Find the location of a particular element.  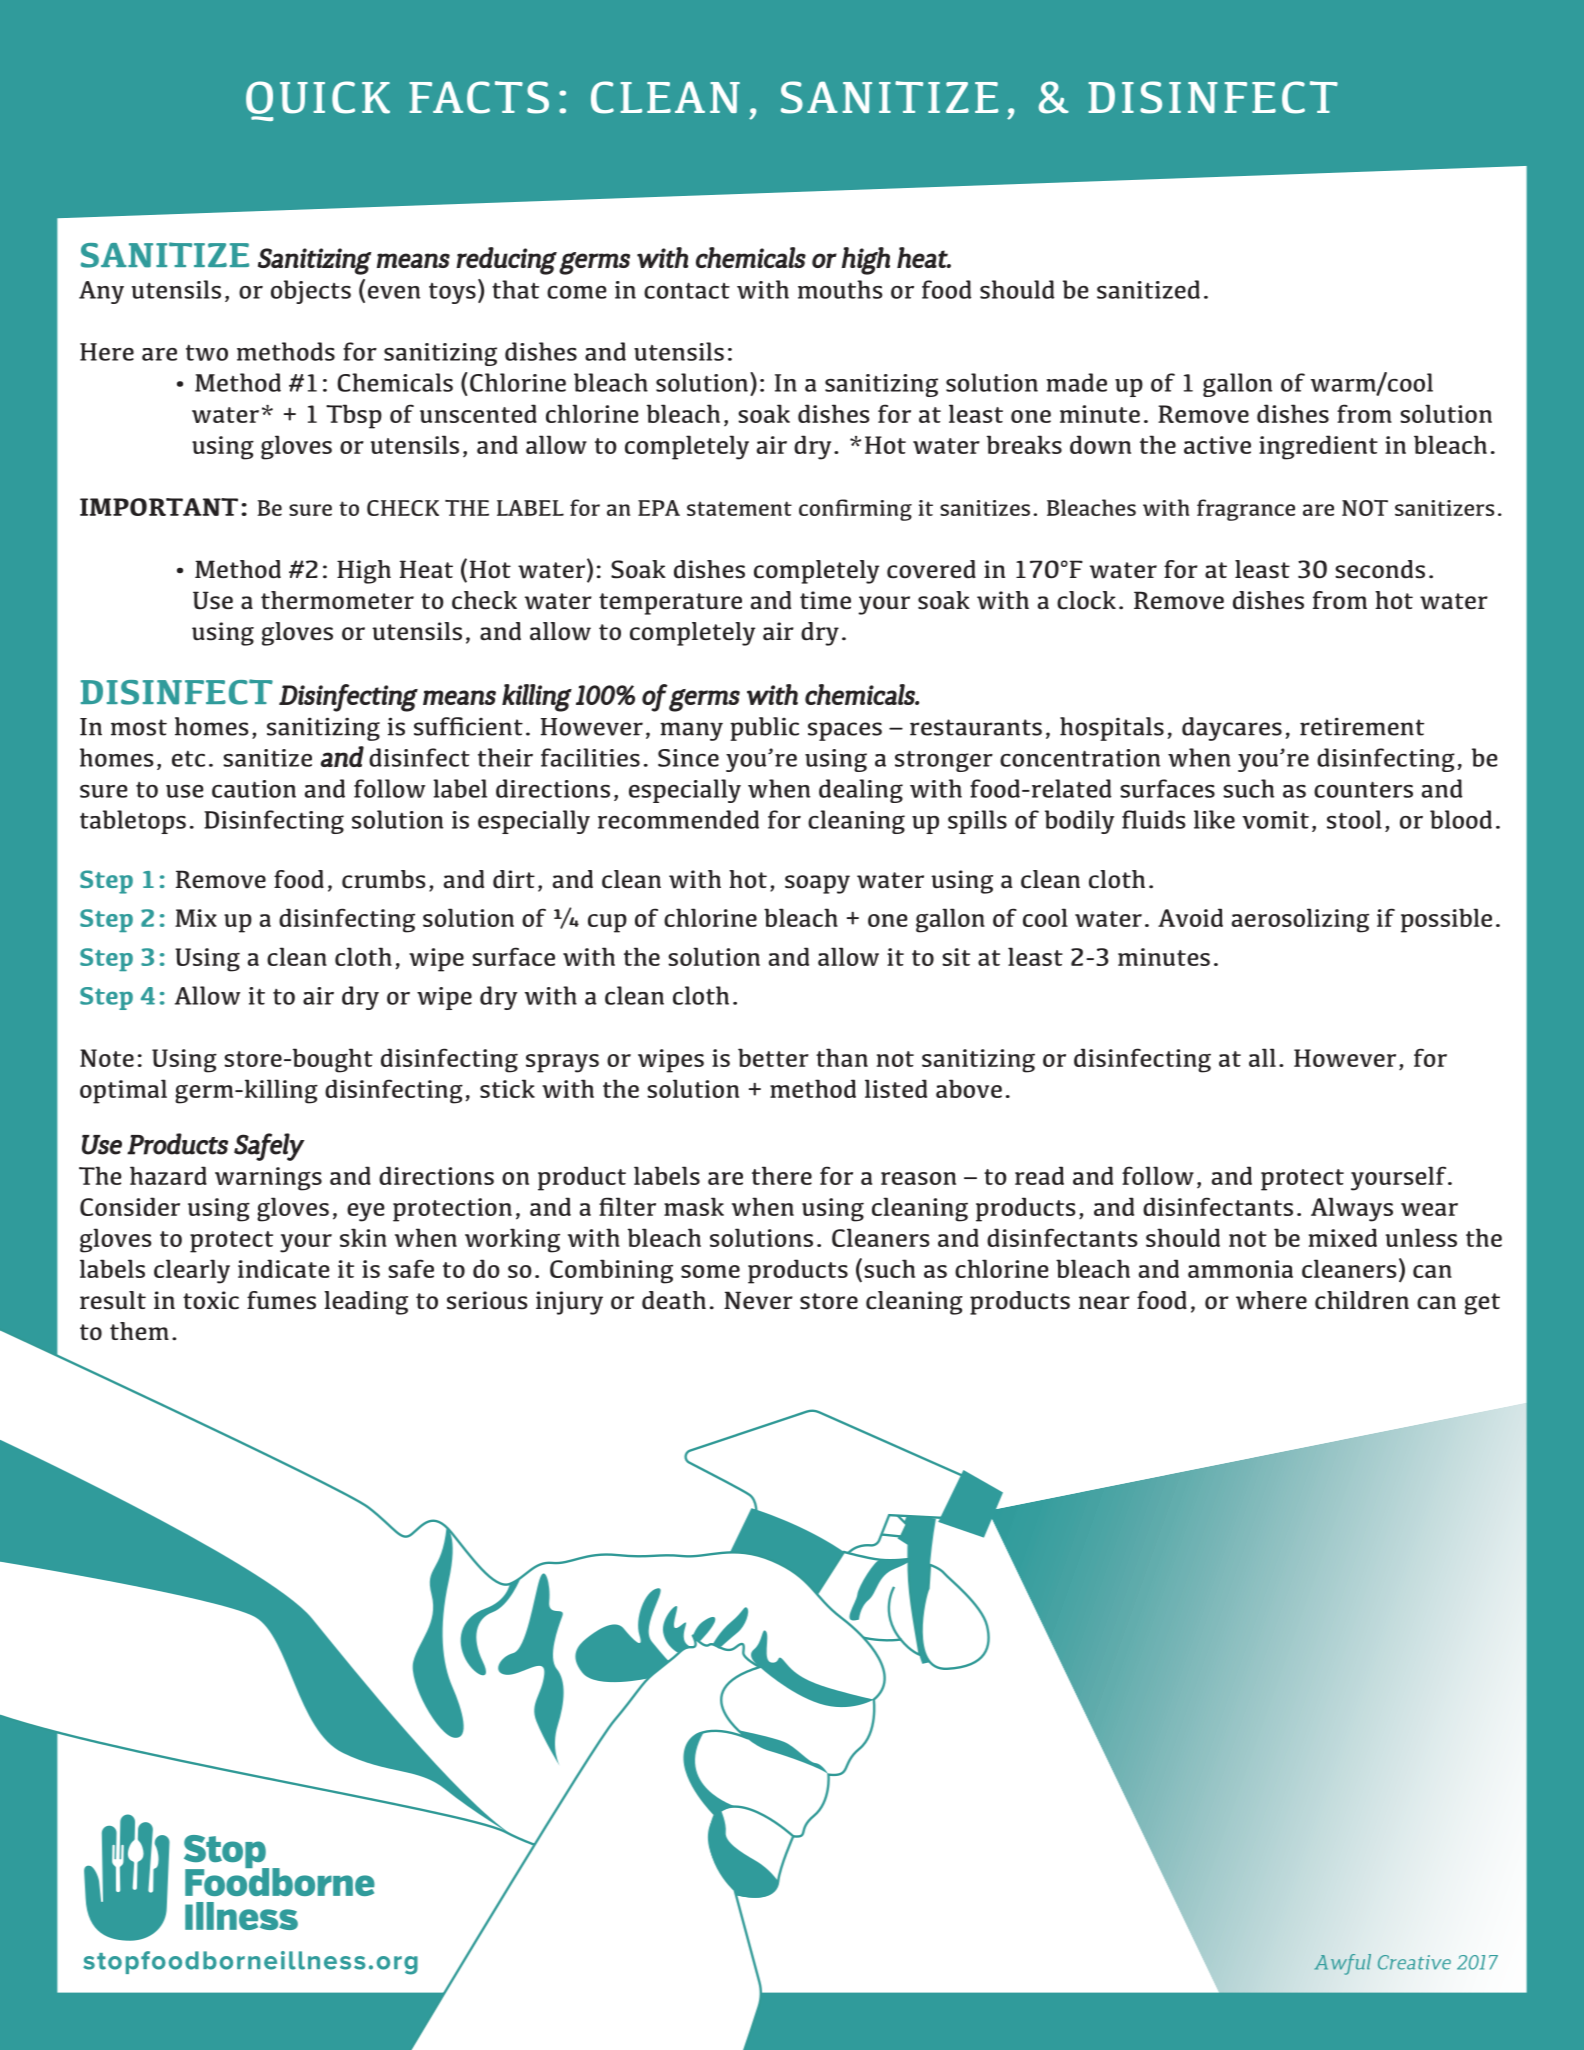

them is located at coordinates (139, 1331).
